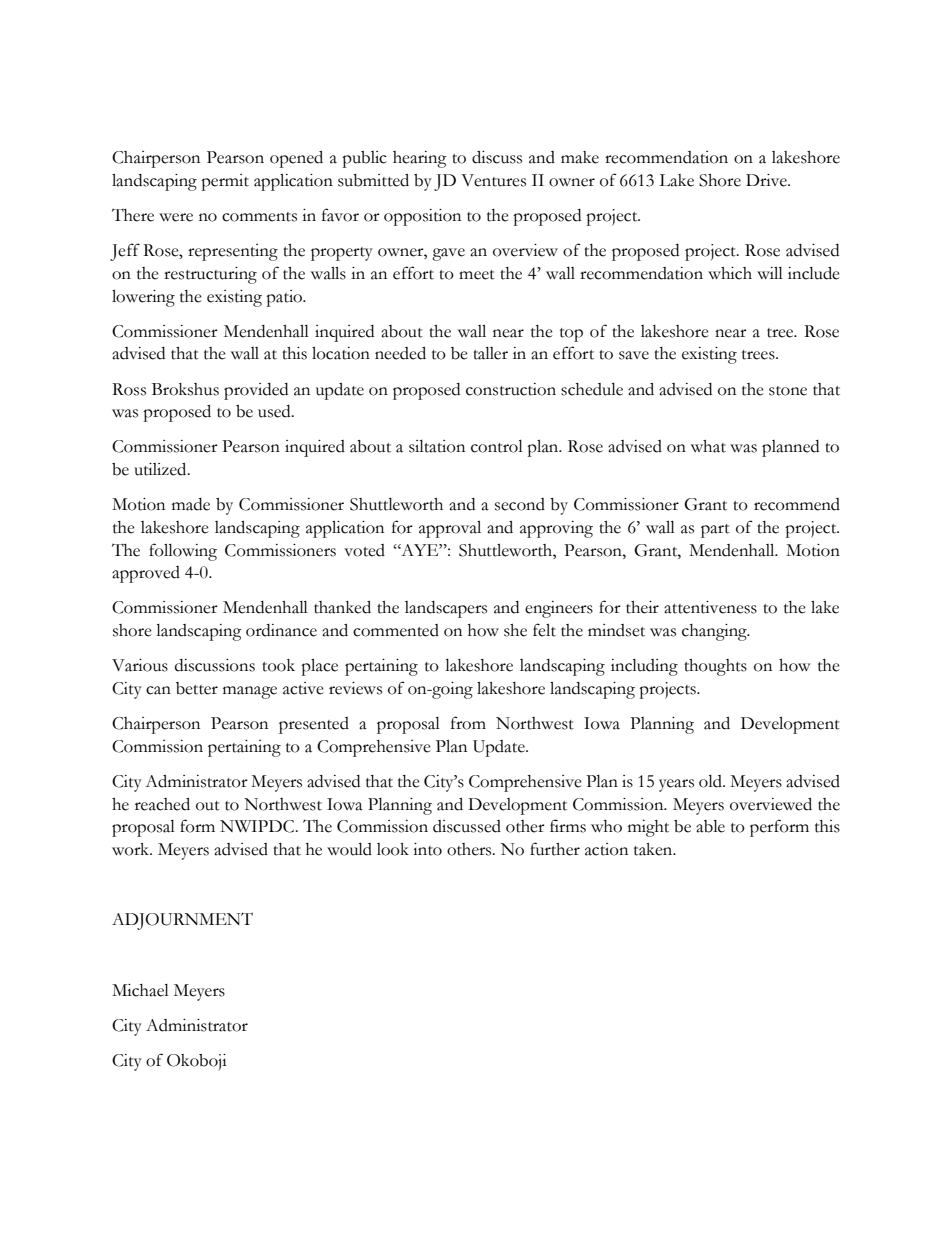 The height and width of the screenshot is (1233, 952). What do you see at coordinates (427, 849) in the screenshot?
I see `into` at bounding box center [427, 849].
